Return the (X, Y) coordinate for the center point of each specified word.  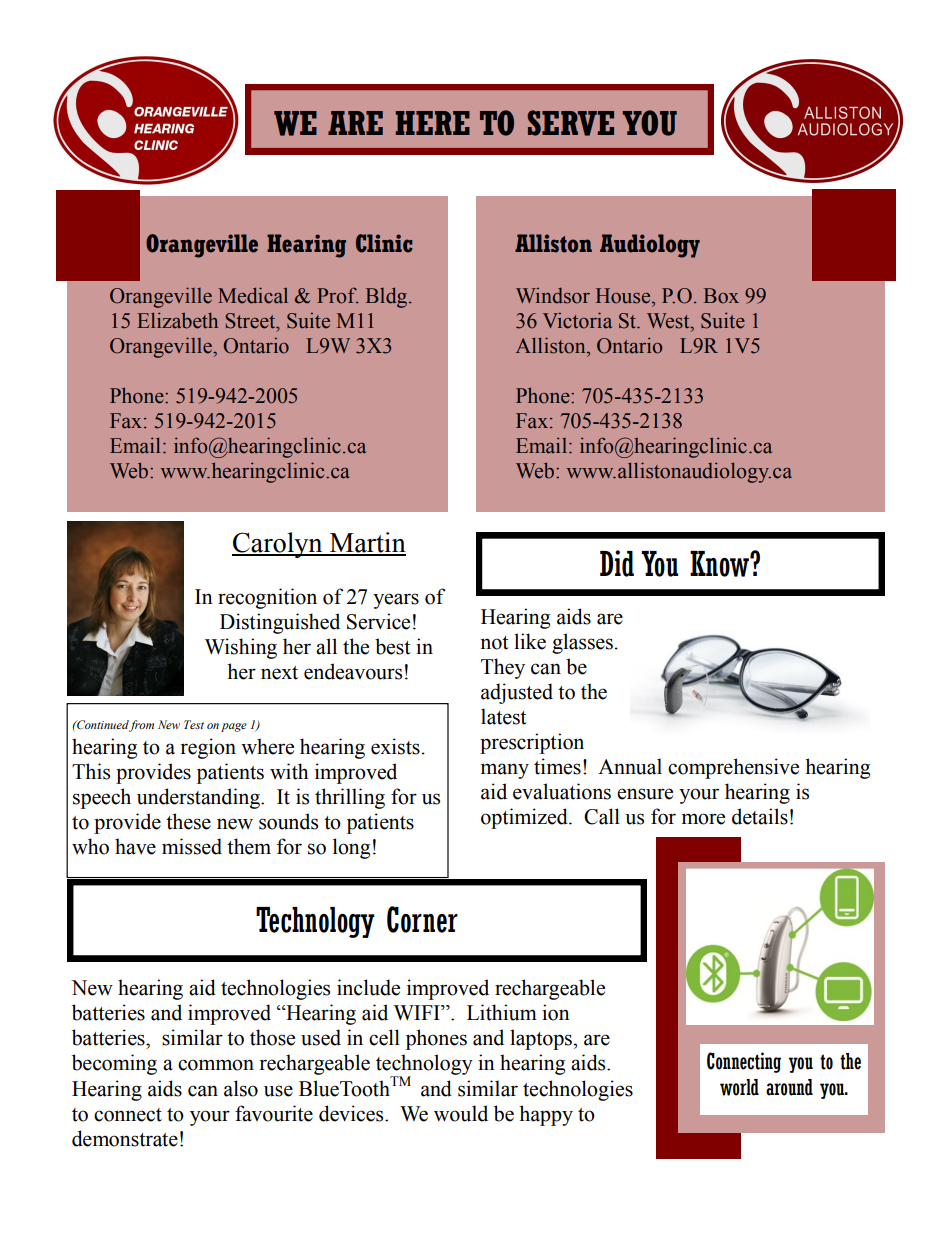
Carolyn (278, 545)
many (505, 771)
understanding (199, 798)
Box (721, 296)
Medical (253, 295)
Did (617, 563)
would (461, 1113)
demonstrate (125, 1138)
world (739, 1087)
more (703, 819)
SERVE (570, 123)
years (396, 601)
